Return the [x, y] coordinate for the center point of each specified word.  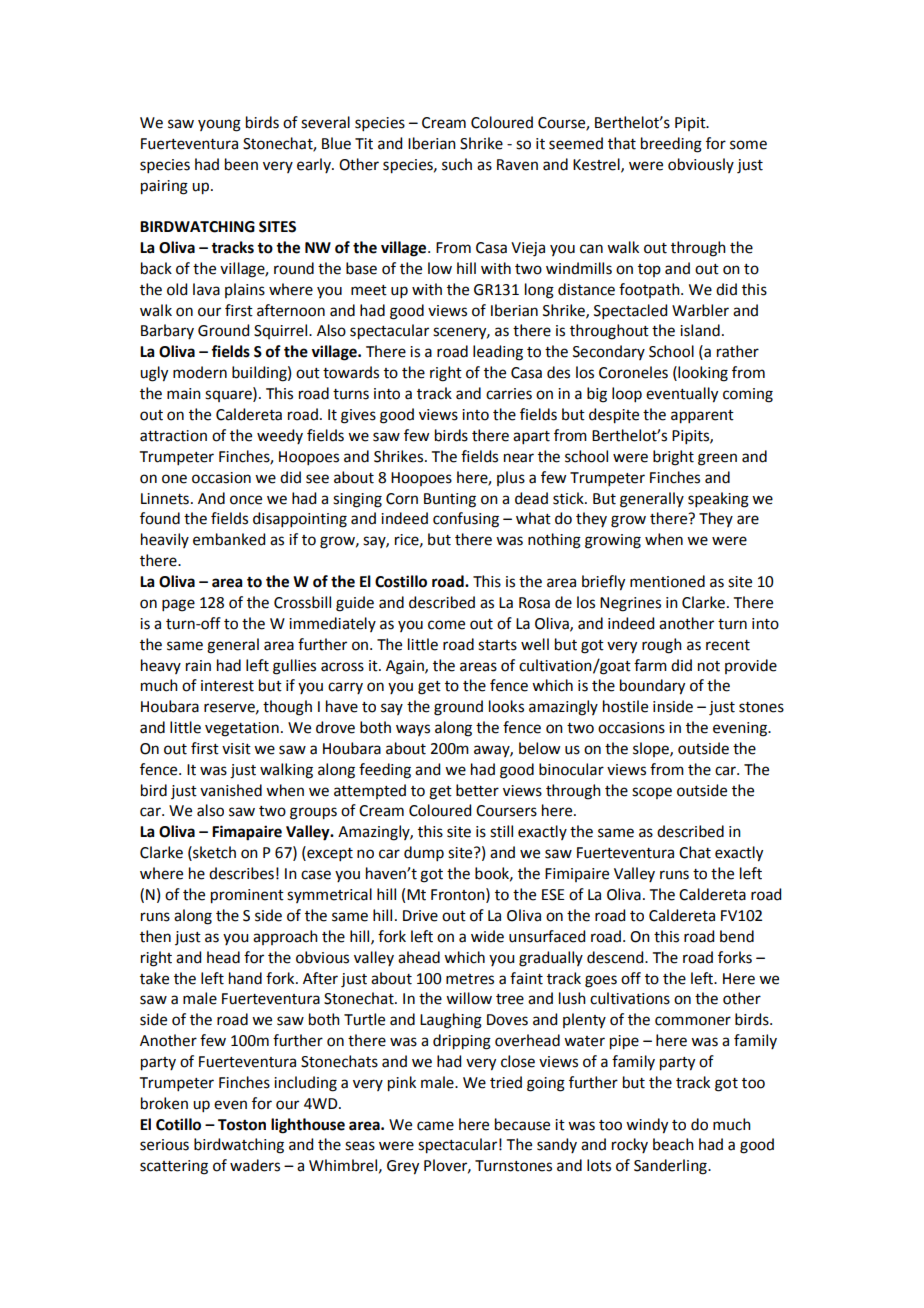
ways [413, 730]
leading [498, 353]
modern [200, 372]
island [700, 330]
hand [245, 978]
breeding [671, 145]
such [457, 164]
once [246, 500]
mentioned [667, 581]
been [241, 164]
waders [255, 1165]
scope [652, 793]
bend [737, 936]
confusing [466, 520]
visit [236, 749]
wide [487, 936]
